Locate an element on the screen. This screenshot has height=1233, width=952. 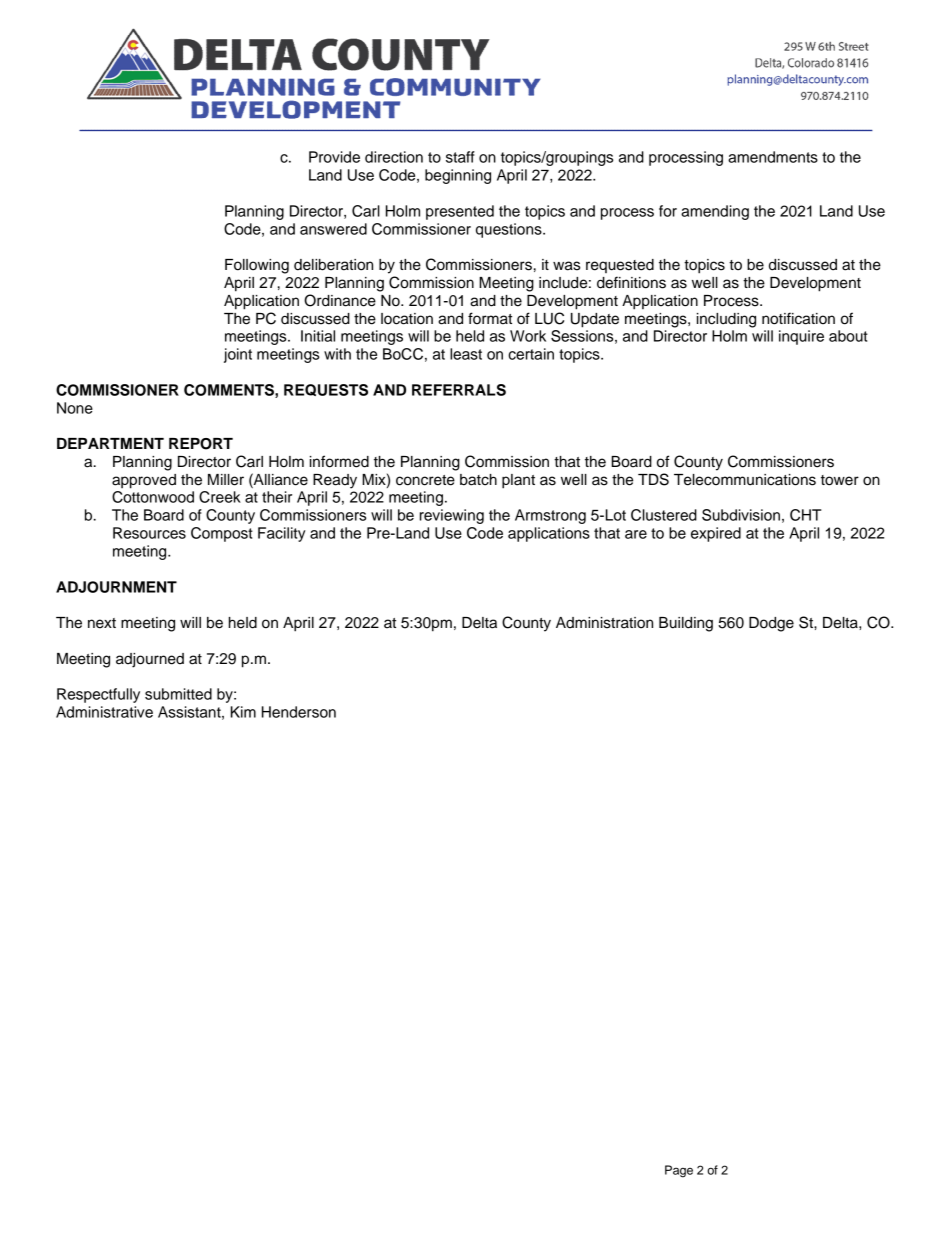
beginning is located at coordinates (458, 176).
